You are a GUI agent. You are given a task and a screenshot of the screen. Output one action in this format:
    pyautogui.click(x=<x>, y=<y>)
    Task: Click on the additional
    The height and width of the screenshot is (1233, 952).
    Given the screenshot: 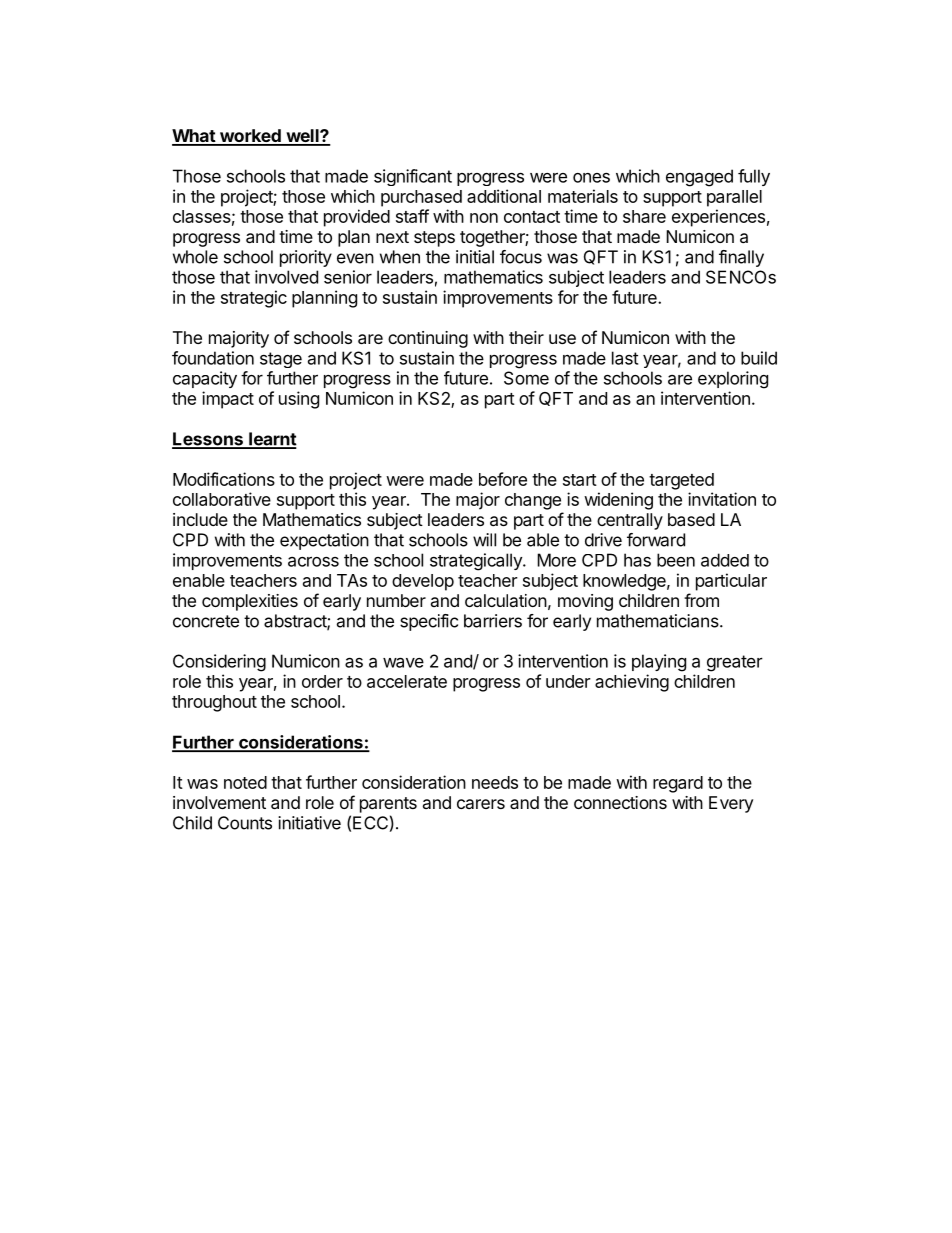 What is the action you would take?
    pyautogui.click(x=504, y=196)
